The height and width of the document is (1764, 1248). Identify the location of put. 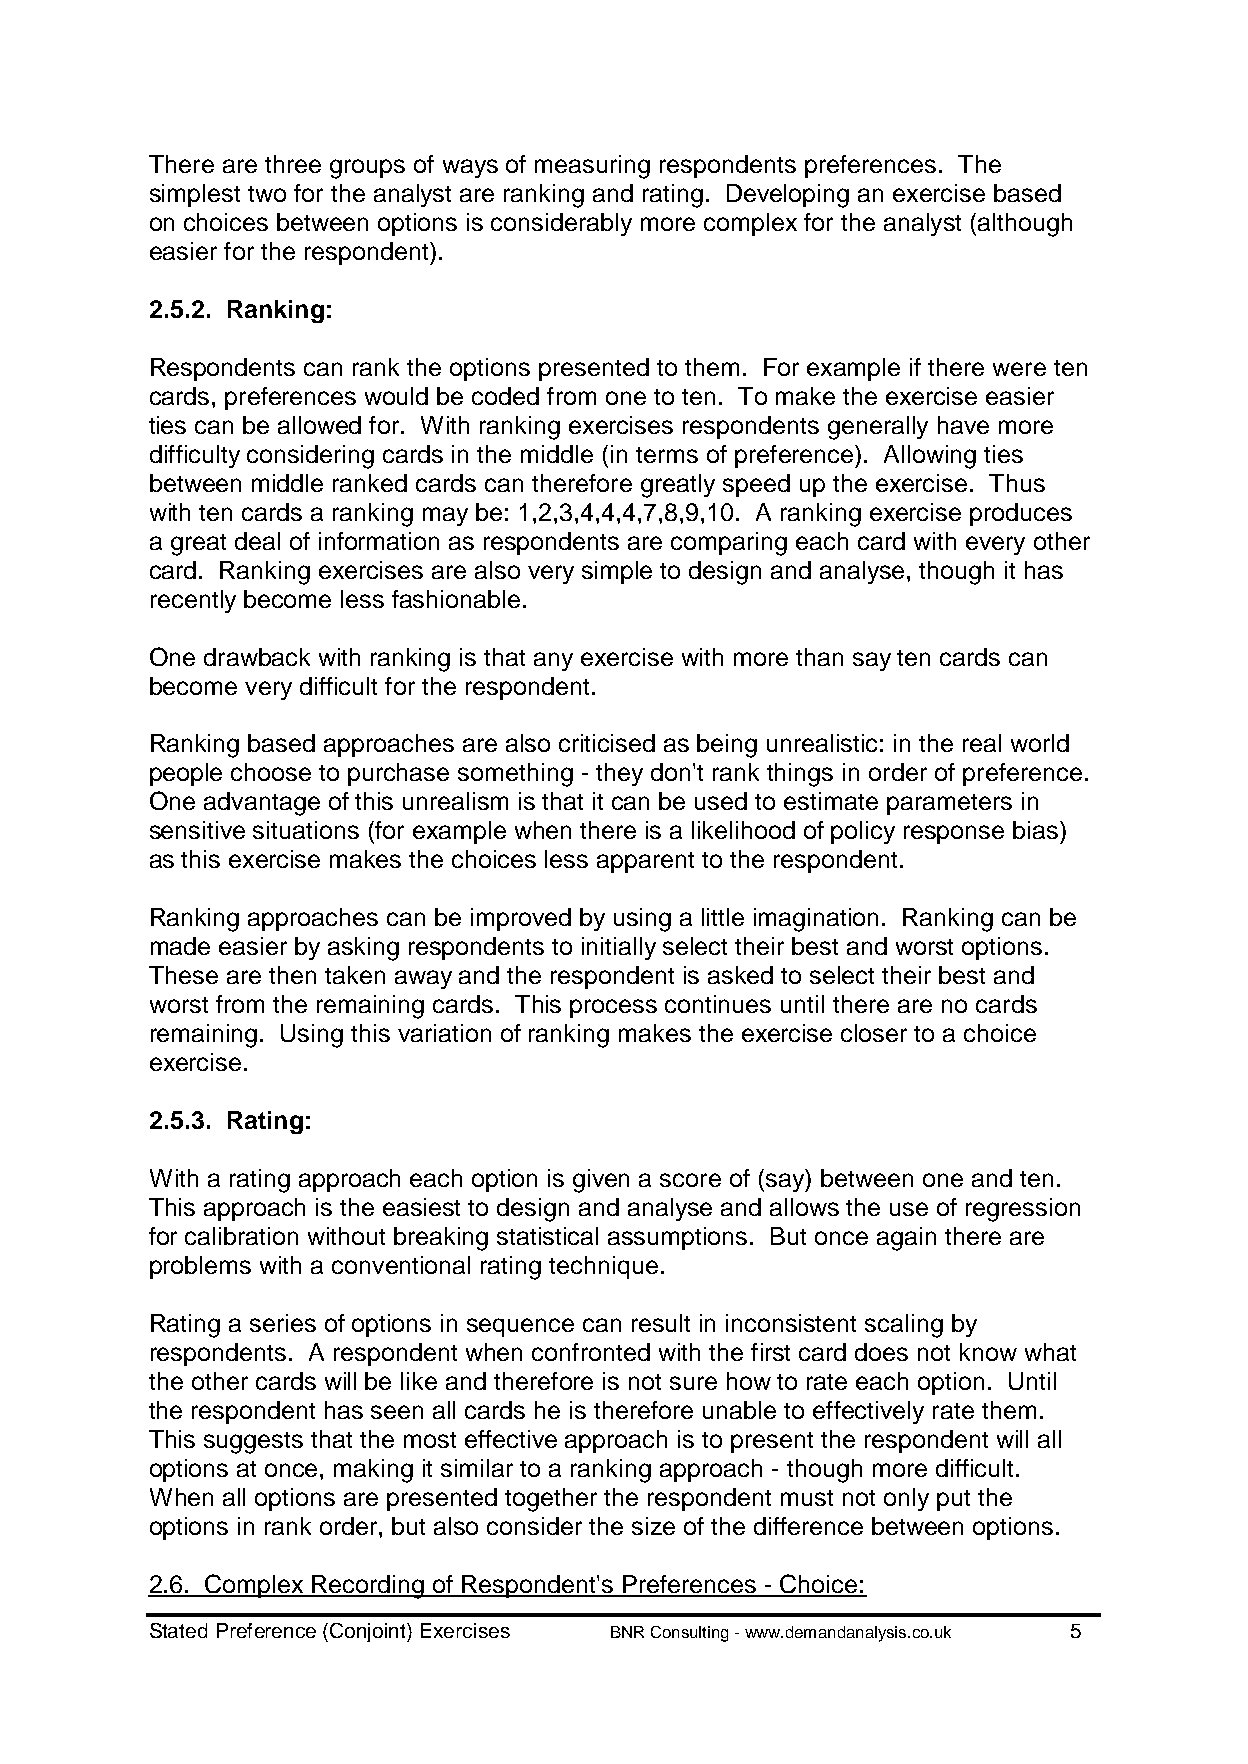
(953, 1500).
